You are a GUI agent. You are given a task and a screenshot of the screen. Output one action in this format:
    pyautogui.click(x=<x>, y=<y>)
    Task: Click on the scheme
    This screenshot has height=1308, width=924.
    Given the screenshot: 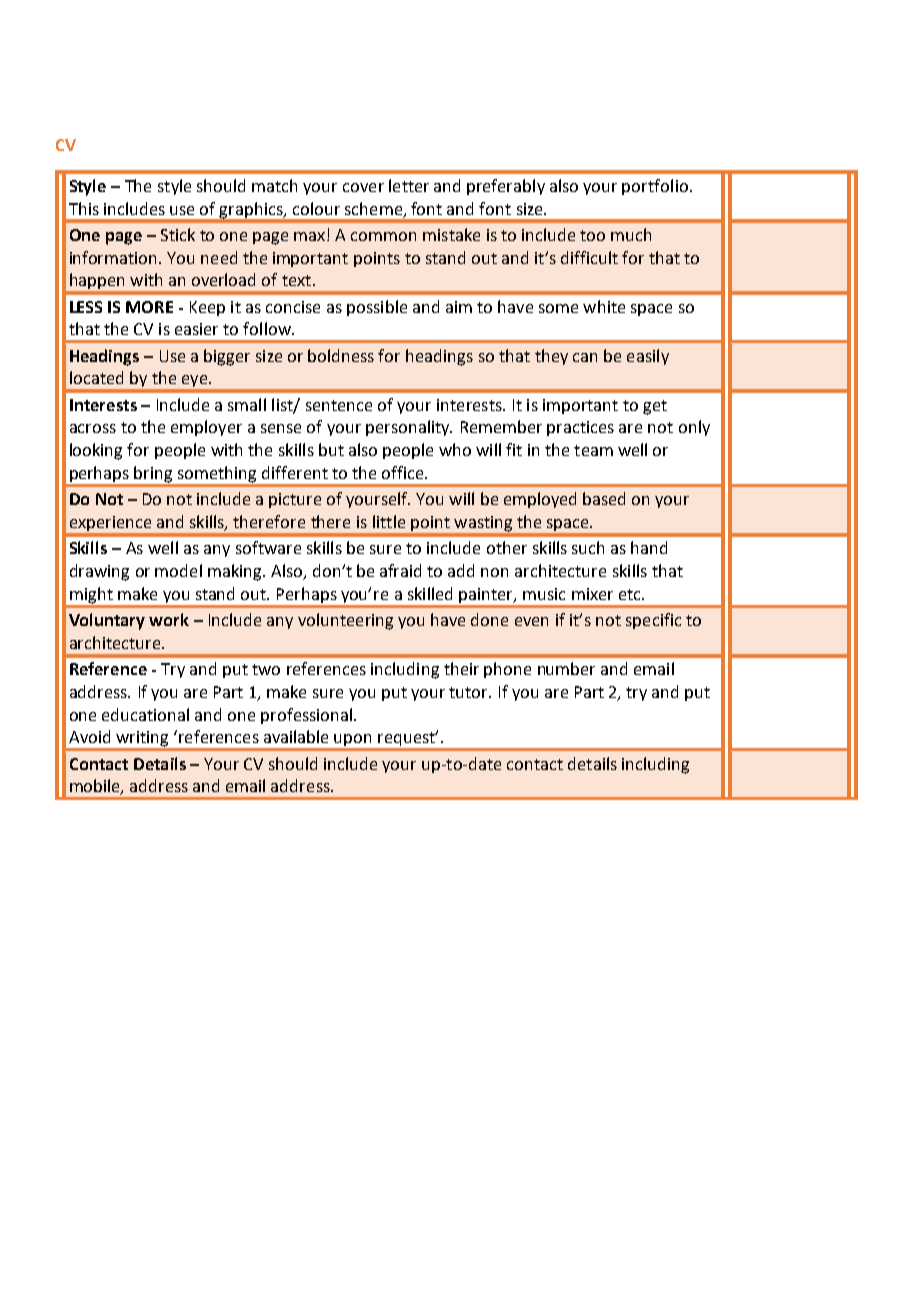 What is the action you would take?
    pyautogui.click(x=373, y=208)
